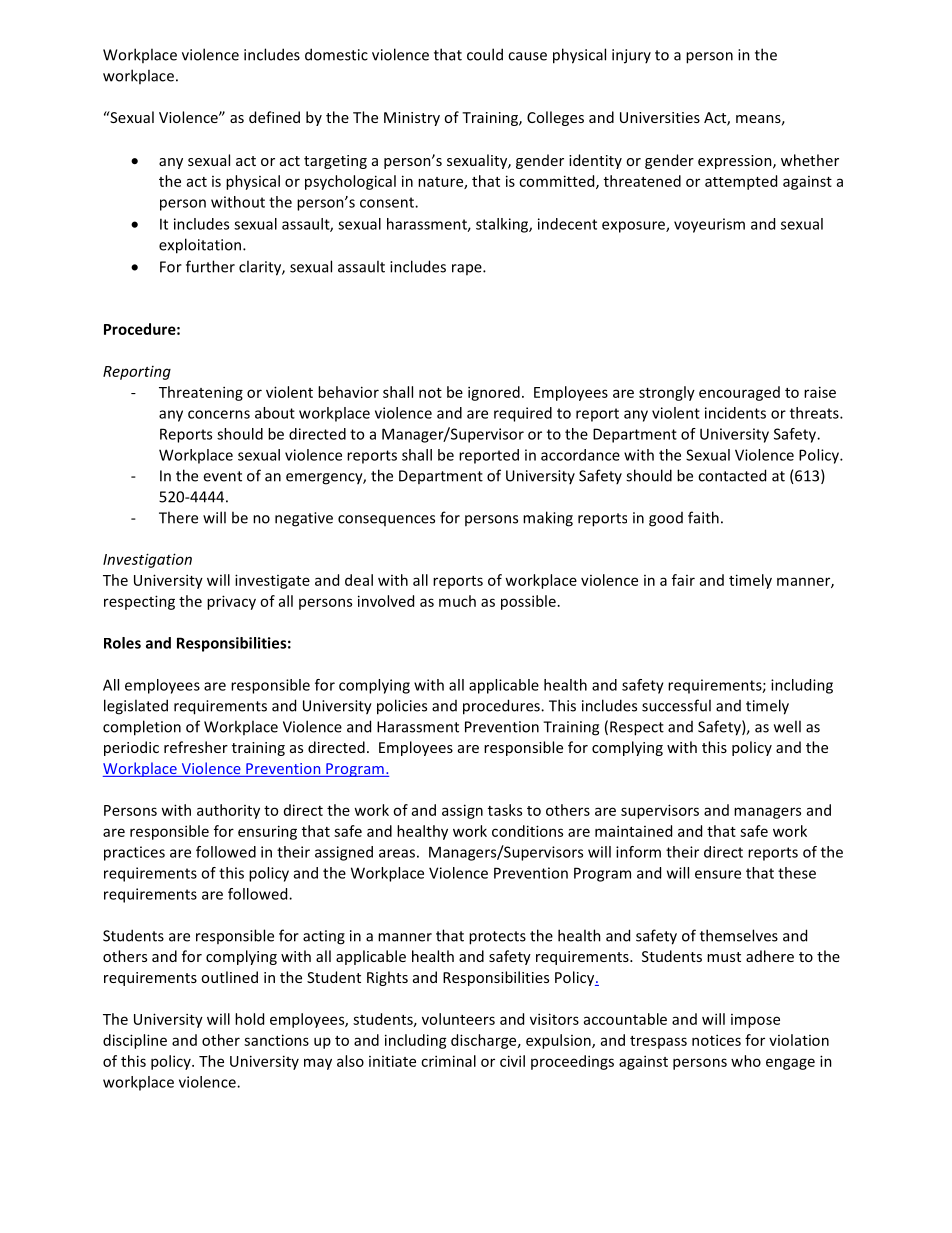 This page has width=952, height=1233. What do you see at coordinates (228, 811) in the page?
I see `authority` at bounding box center [228, 811].
